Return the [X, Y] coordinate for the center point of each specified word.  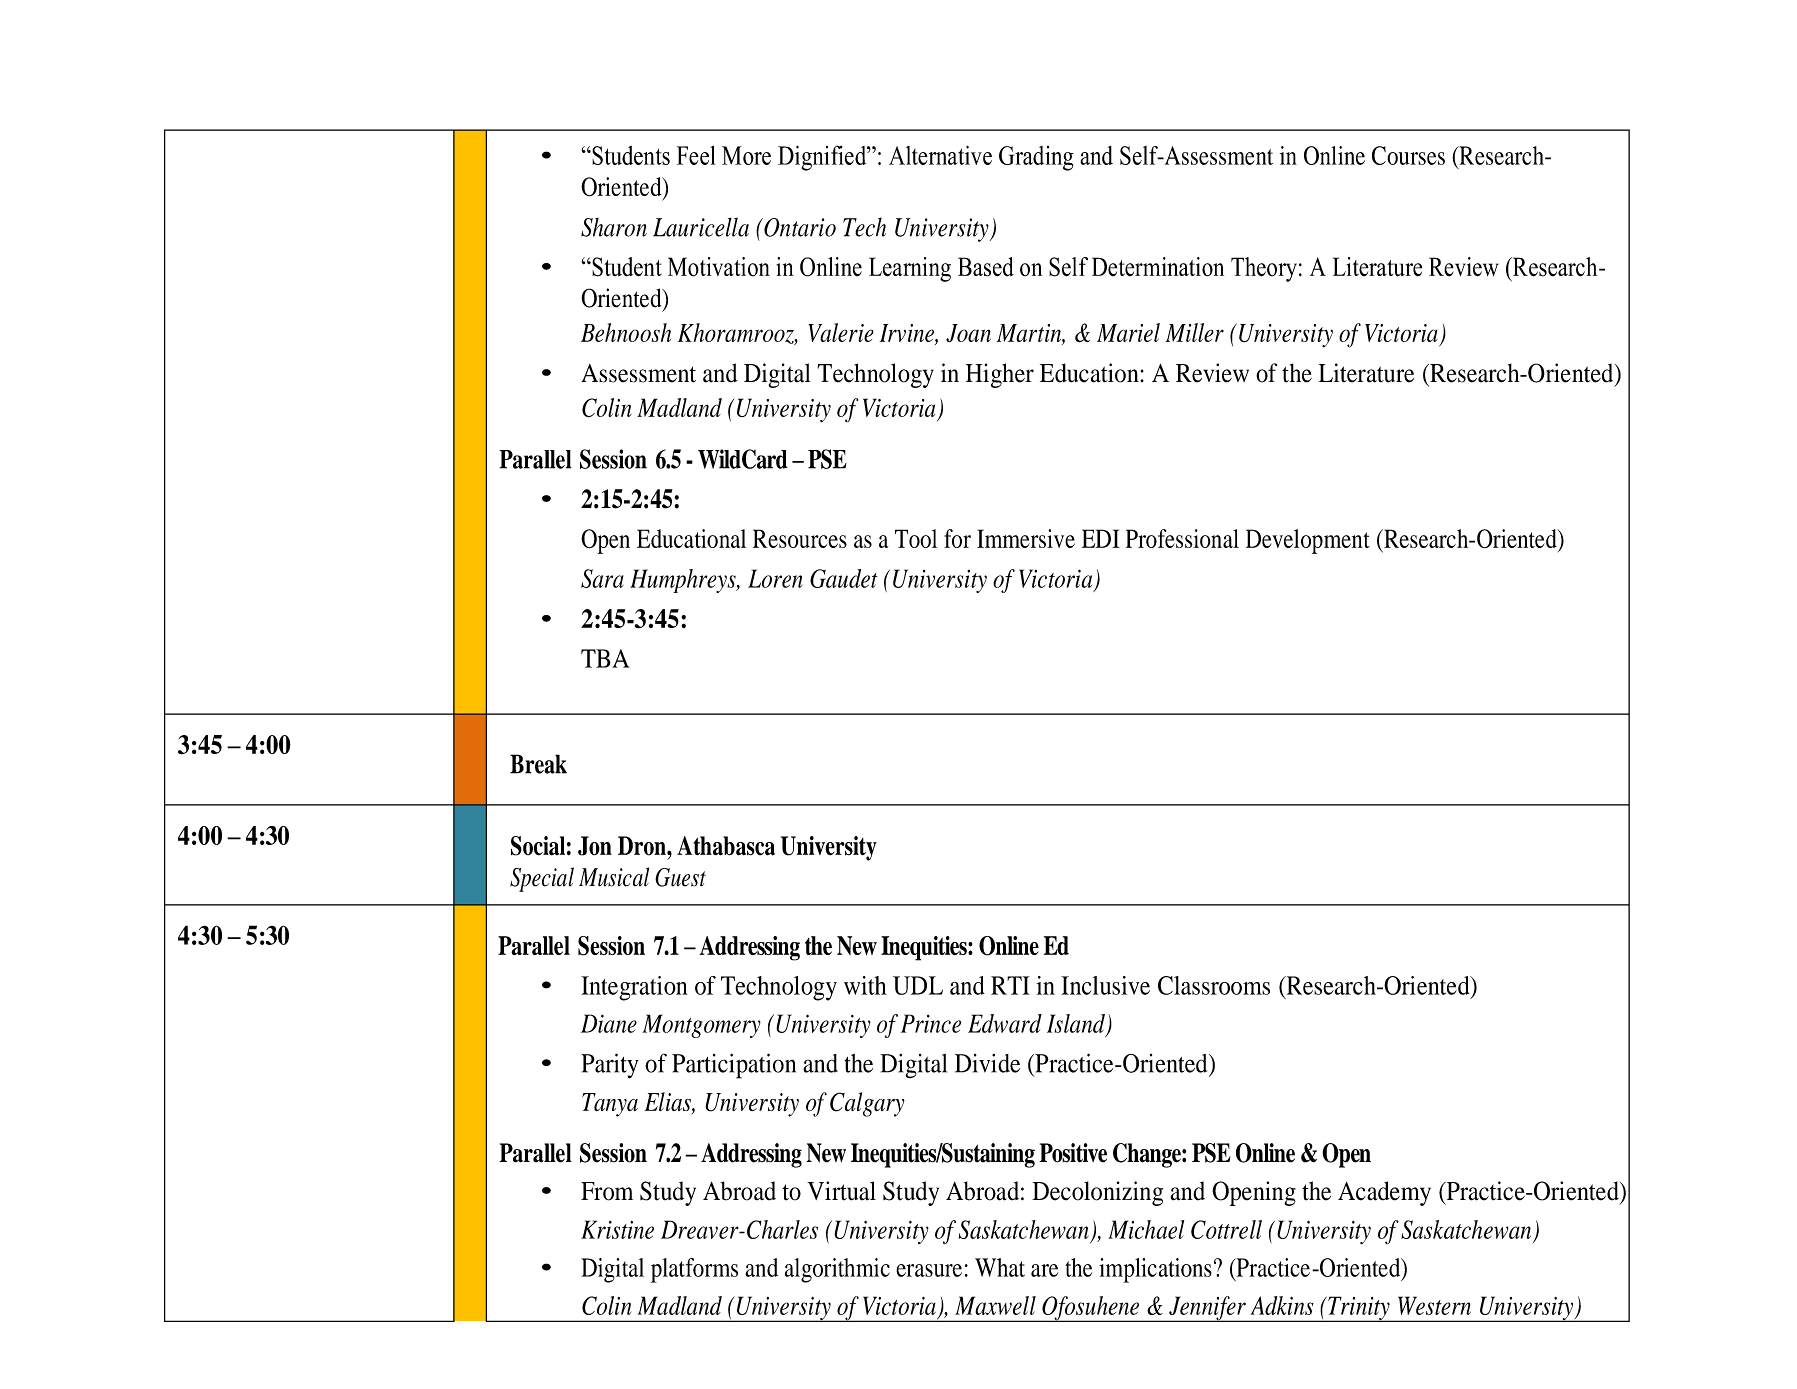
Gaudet [844, 578]
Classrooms [1214, 985]
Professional [1182, 538]
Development [1308, 541]
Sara [602, 578]
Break [538, 764]
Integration [634, 988]
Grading [1036, 158]
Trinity [1359, 1309]
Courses [1408, 155]
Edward [1005, 1023]
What [1000, 1267]
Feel [696, 155]
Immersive [1026, 538]
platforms [694, 1270]
